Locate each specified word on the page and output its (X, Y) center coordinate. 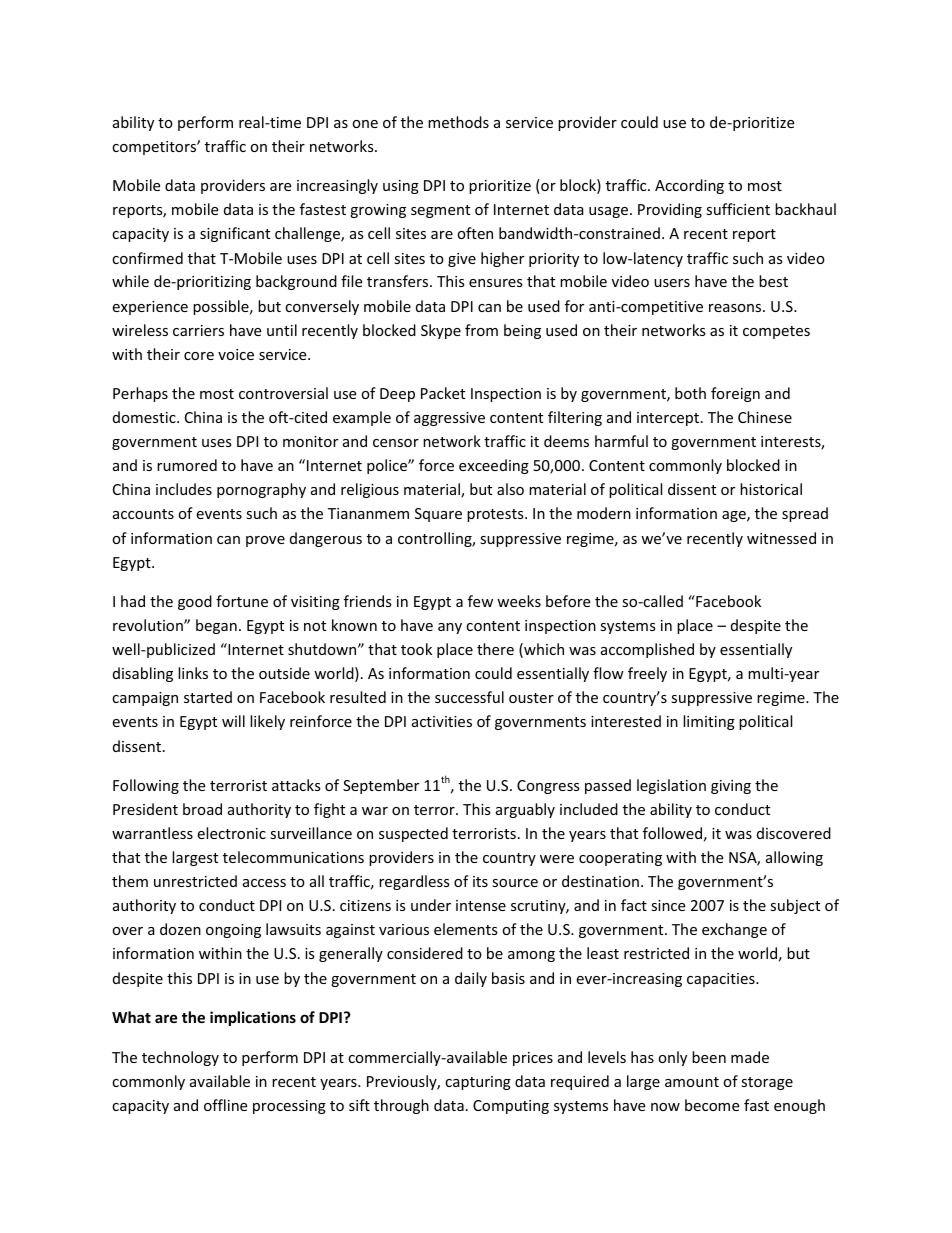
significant (235, 234)
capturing (478, 1083)
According (689, 186)
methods (458, 122)
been (709, 1057)
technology (180, 1058)
